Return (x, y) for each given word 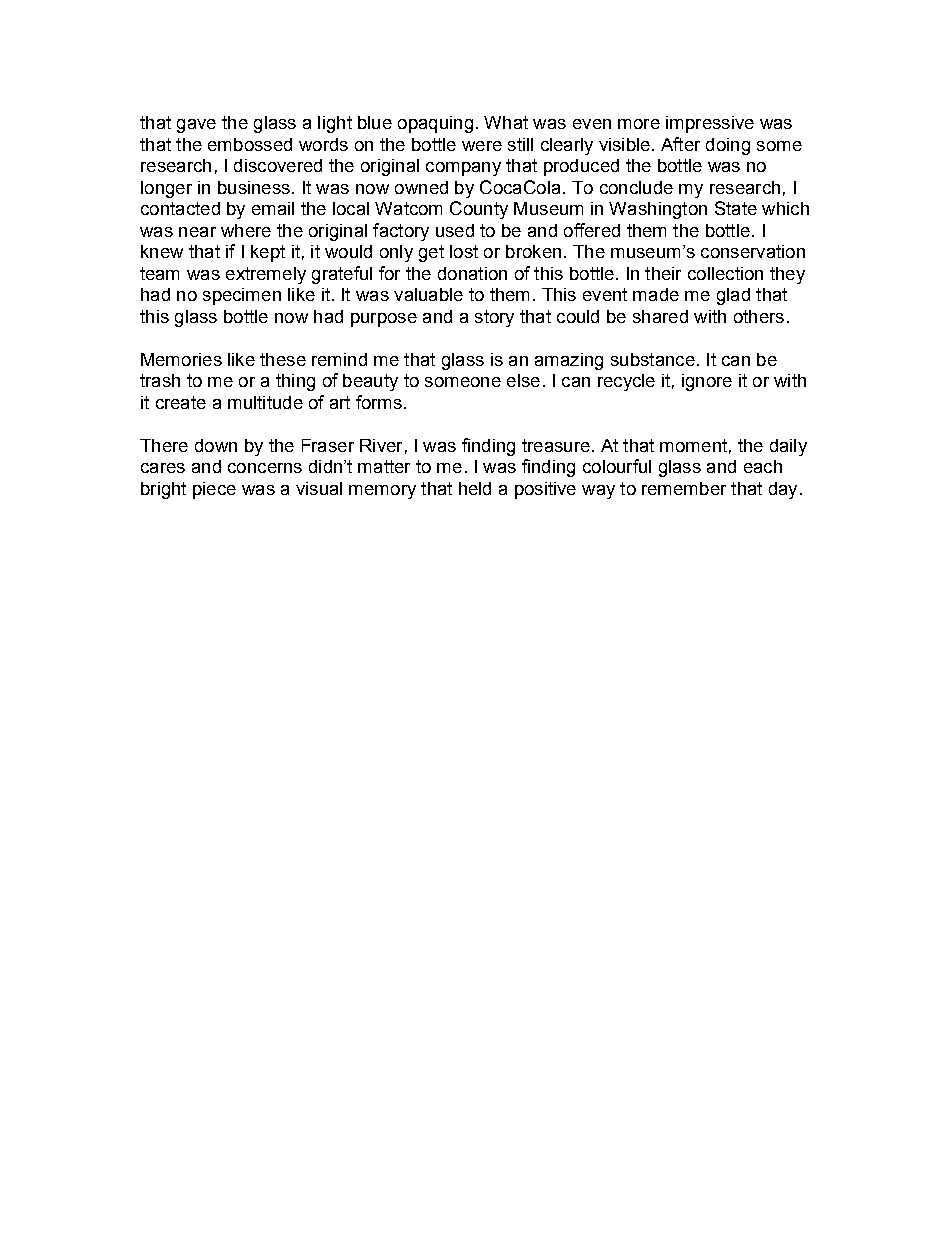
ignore (707, 382)
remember (684, 488)
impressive (710, 124)
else (523, 380)
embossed (250, 144)
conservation (753, 251)
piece (214, 490)
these (283, 359)
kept (268, 253)
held (475, 488)
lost (464, 251)
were (482, 146)
